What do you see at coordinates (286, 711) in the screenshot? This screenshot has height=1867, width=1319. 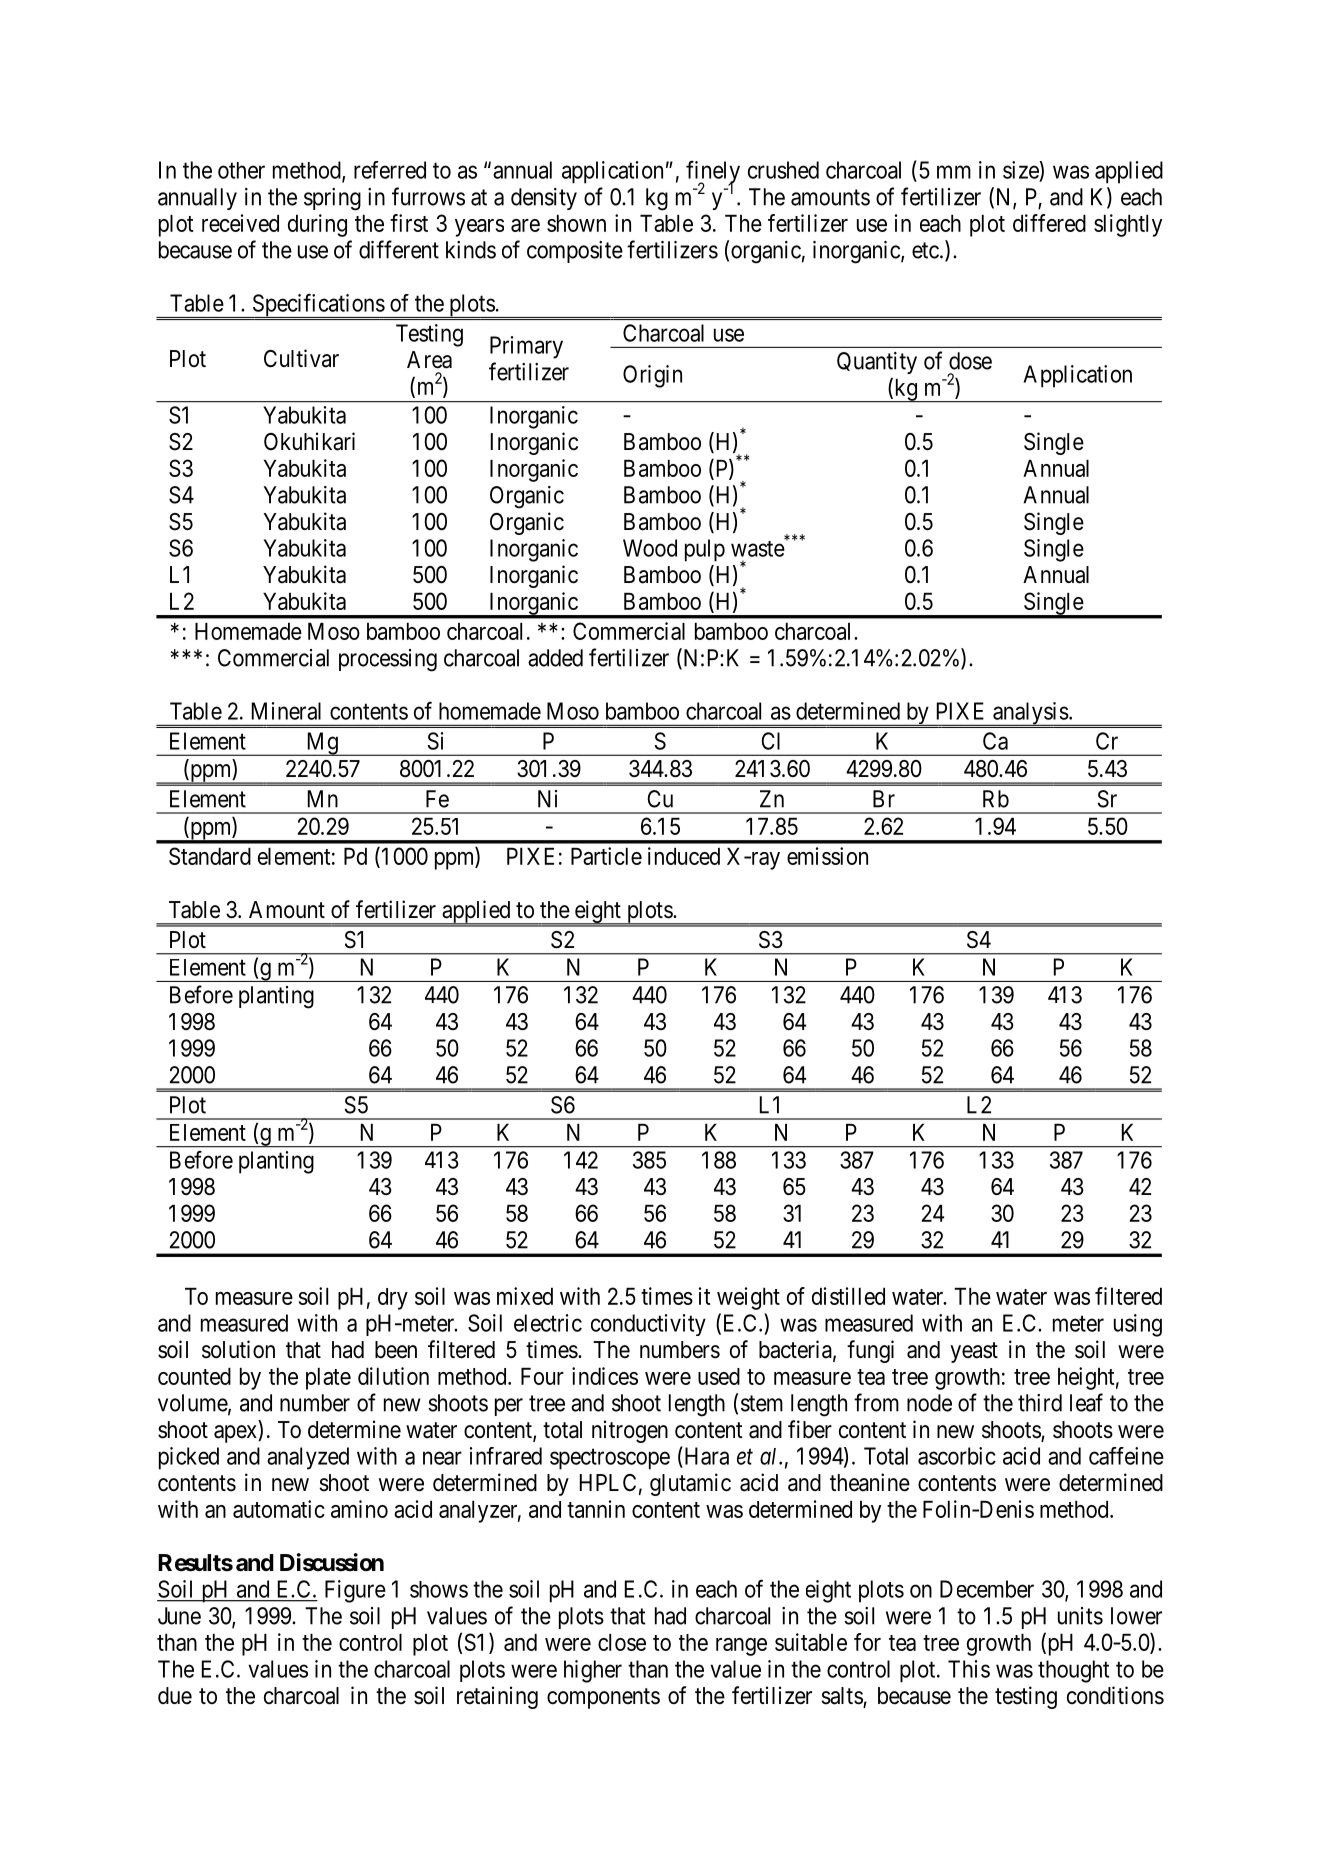 I see `Mineral` at bounding box center [286, 711].
